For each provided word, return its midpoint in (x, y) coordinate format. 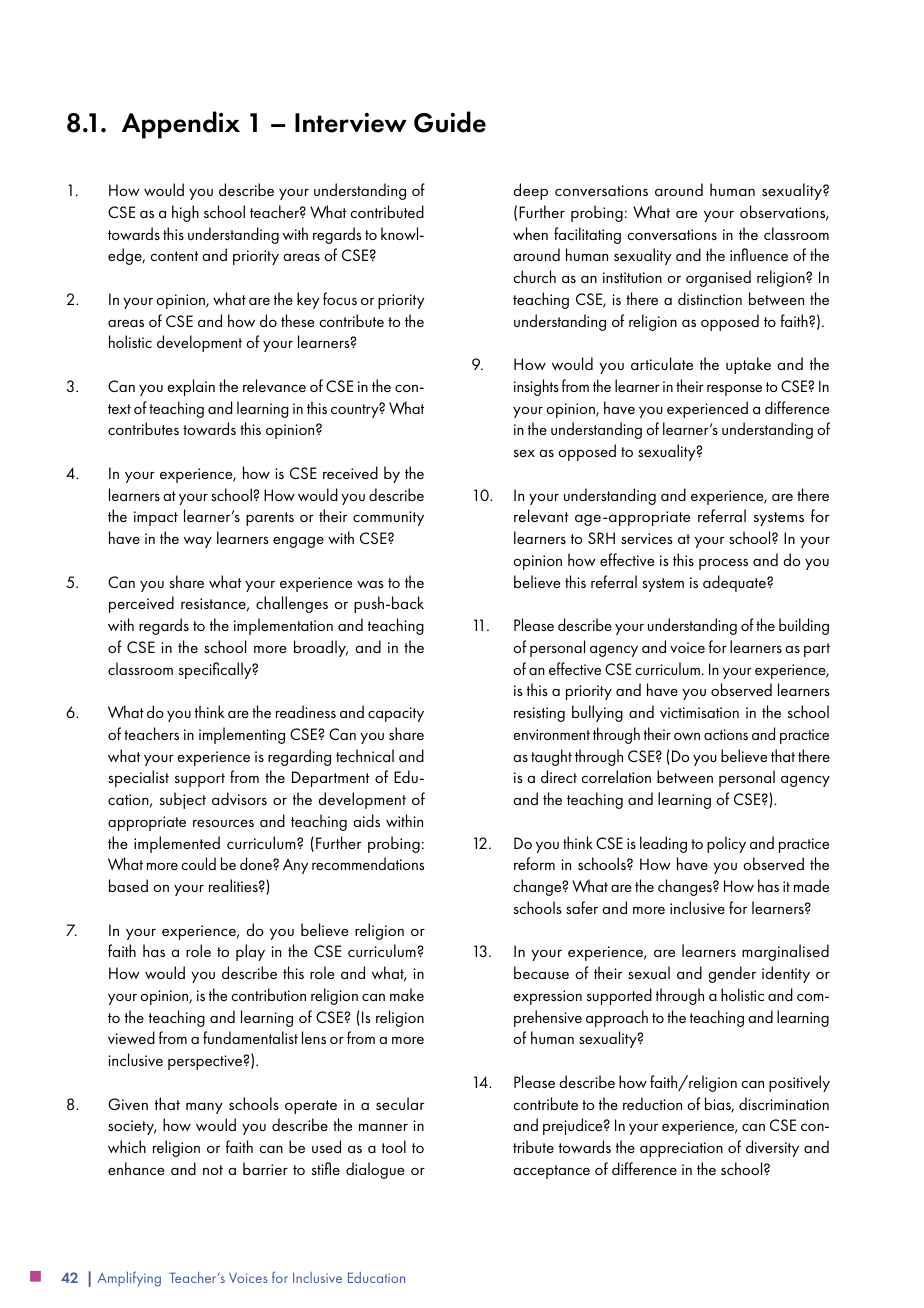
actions (726, 734)
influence (759, 254)
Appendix (181, 125)
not (213, 1170)
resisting (539, 714)
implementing (242, 735)
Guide (450, 122)
